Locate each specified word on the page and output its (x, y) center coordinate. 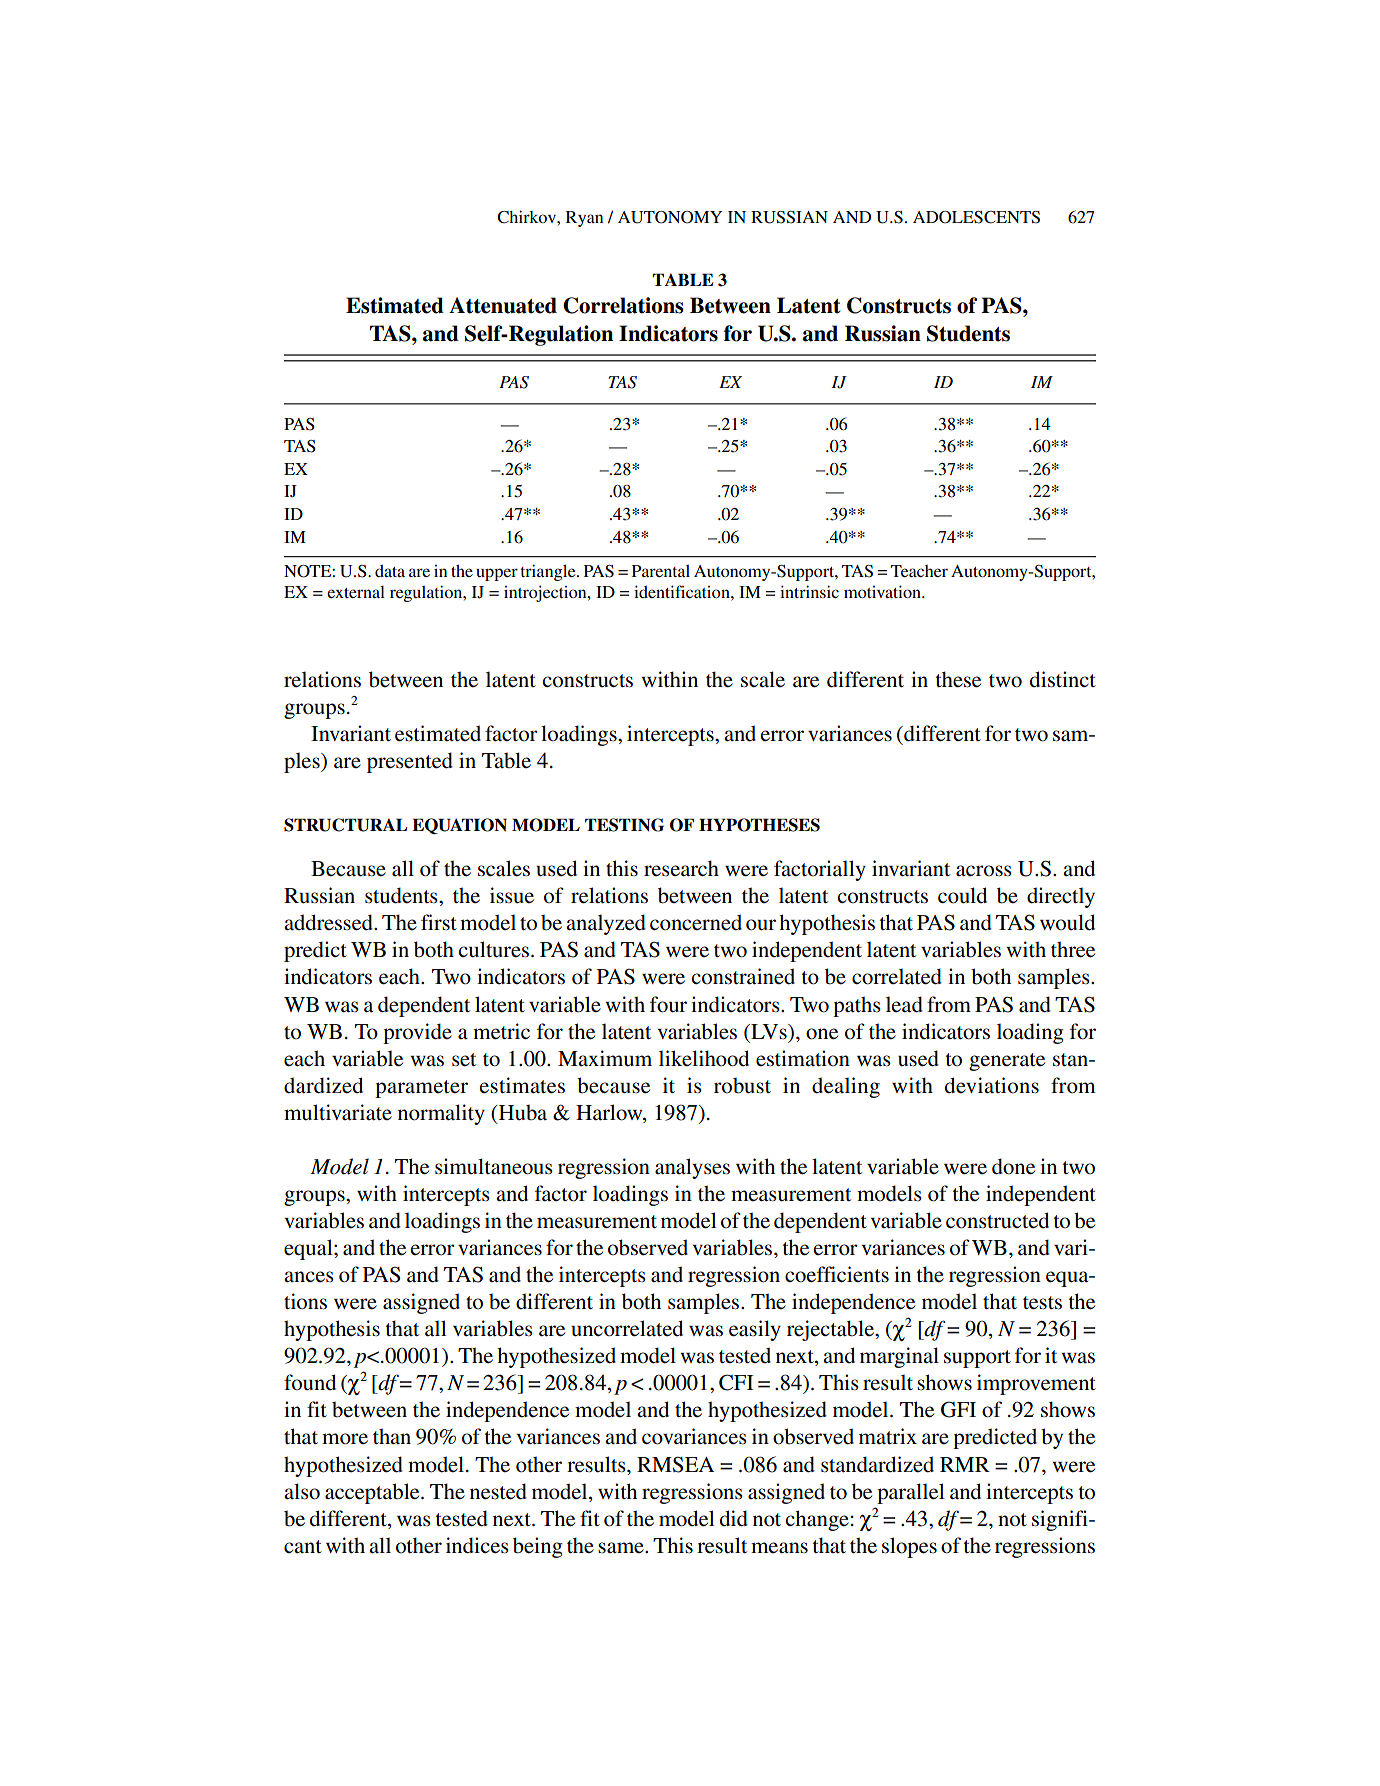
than (392, 1436)
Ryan (584, 219)
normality (441, 1114)
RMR (965, 1464)
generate (1007, 1062)
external (356, 592)
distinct (1063, 679)
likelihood (704, 1058)
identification (683, 591)
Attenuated (503, 305)
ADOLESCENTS (976, 217)
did (734, 1518)
